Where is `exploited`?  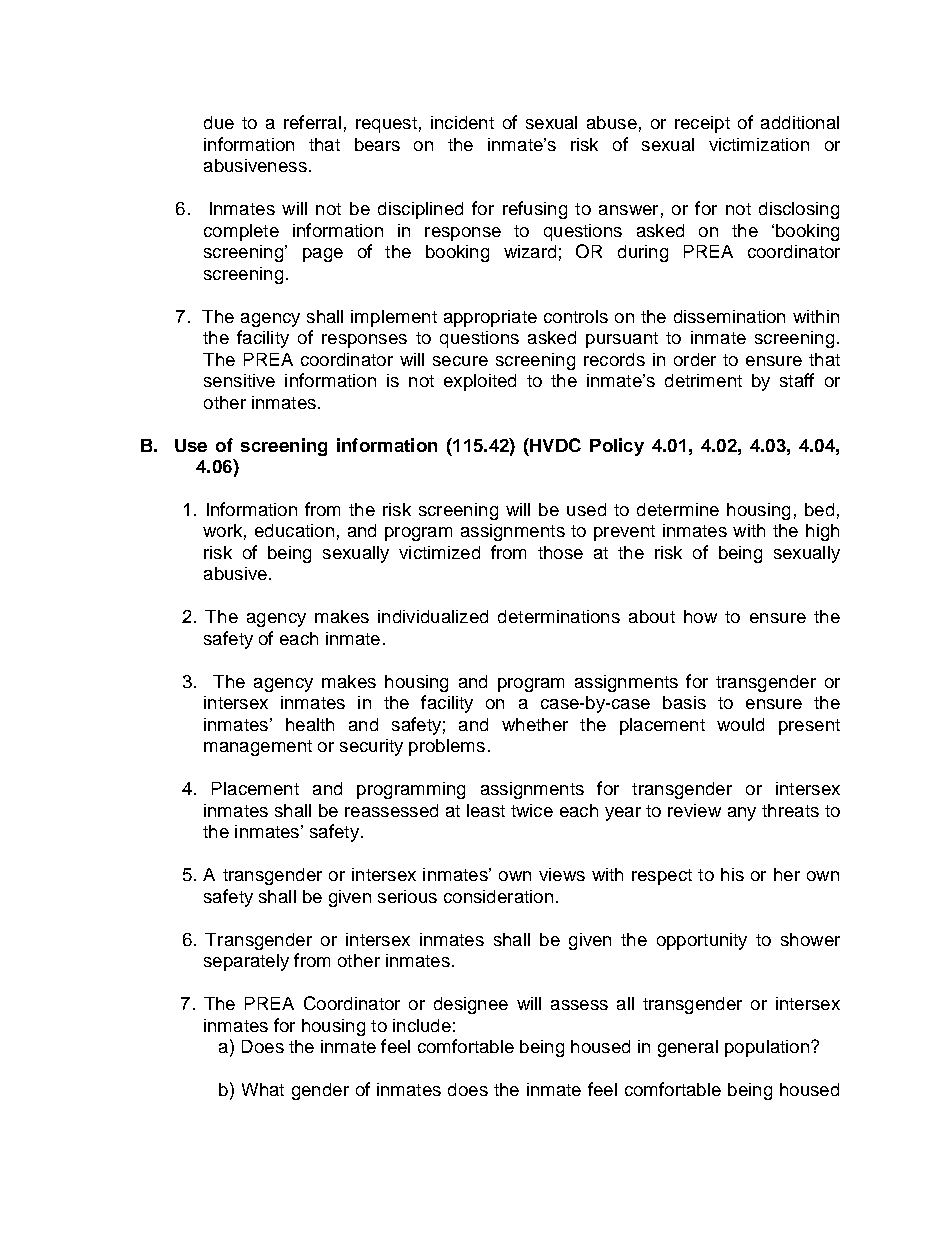
exploited is located at coordinates (480, 382).
